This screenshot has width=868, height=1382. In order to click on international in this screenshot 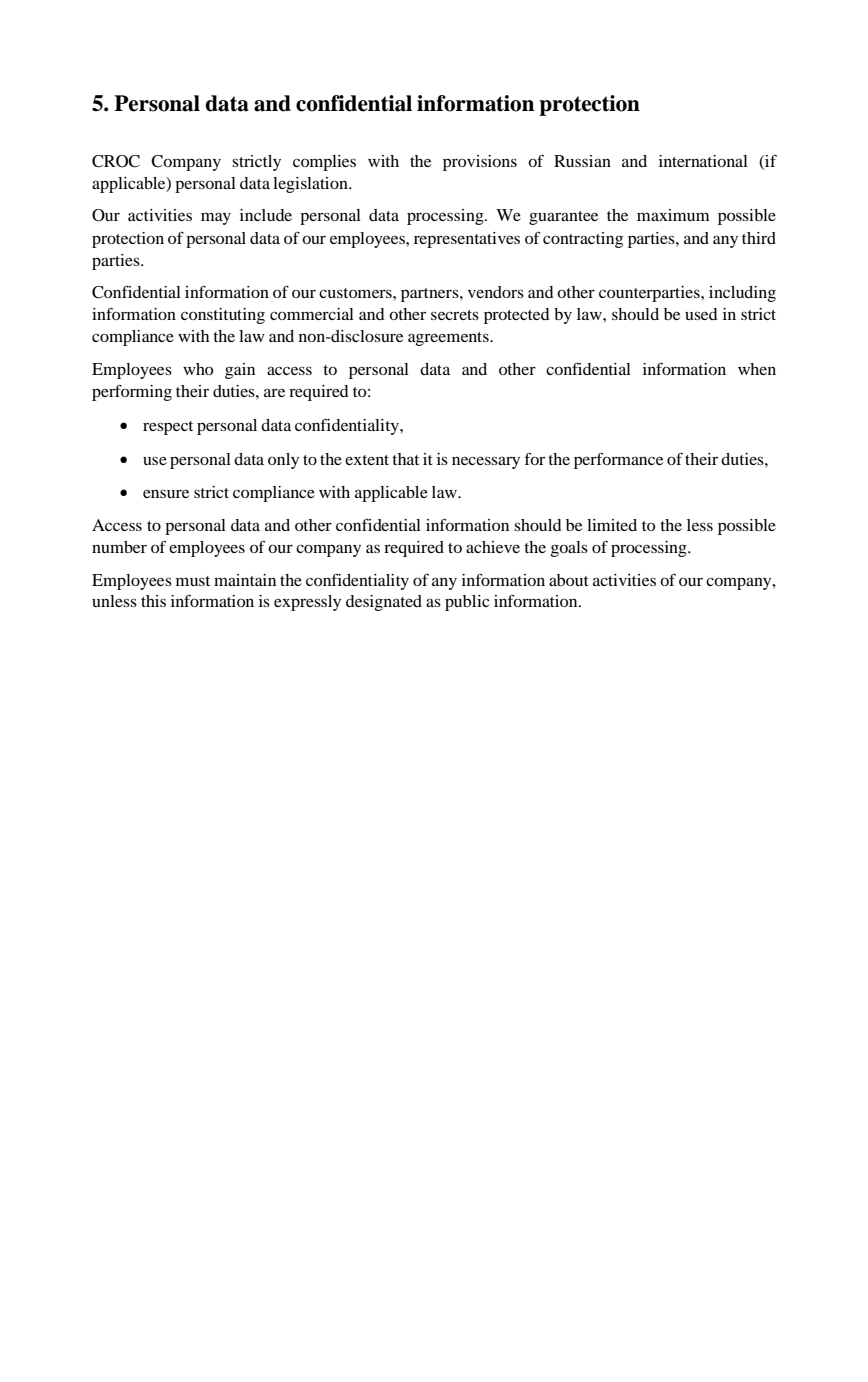, I will do `click(703, 161)`.
